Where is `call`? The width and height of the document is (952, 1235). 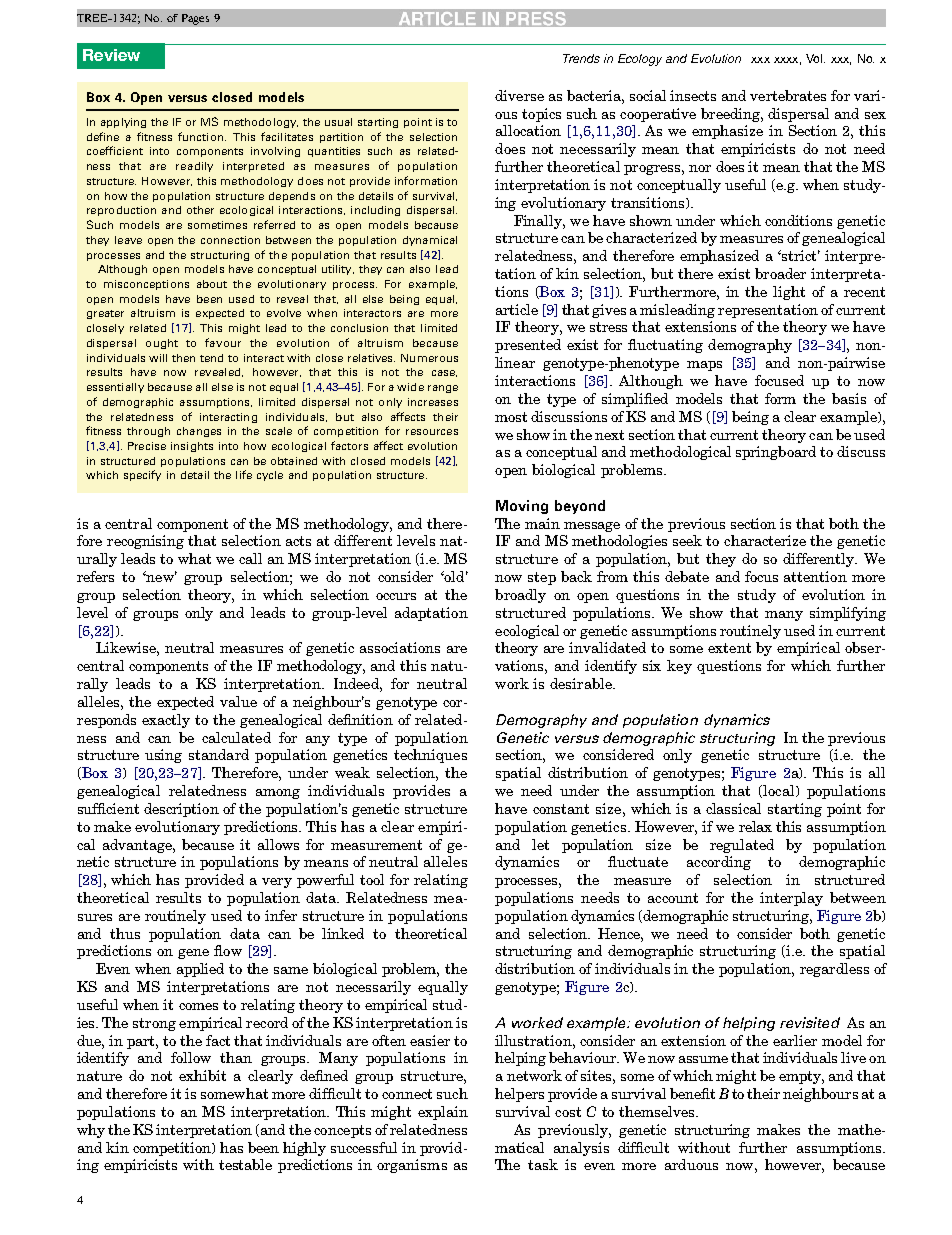
call is located at coordinates (250, 558).
